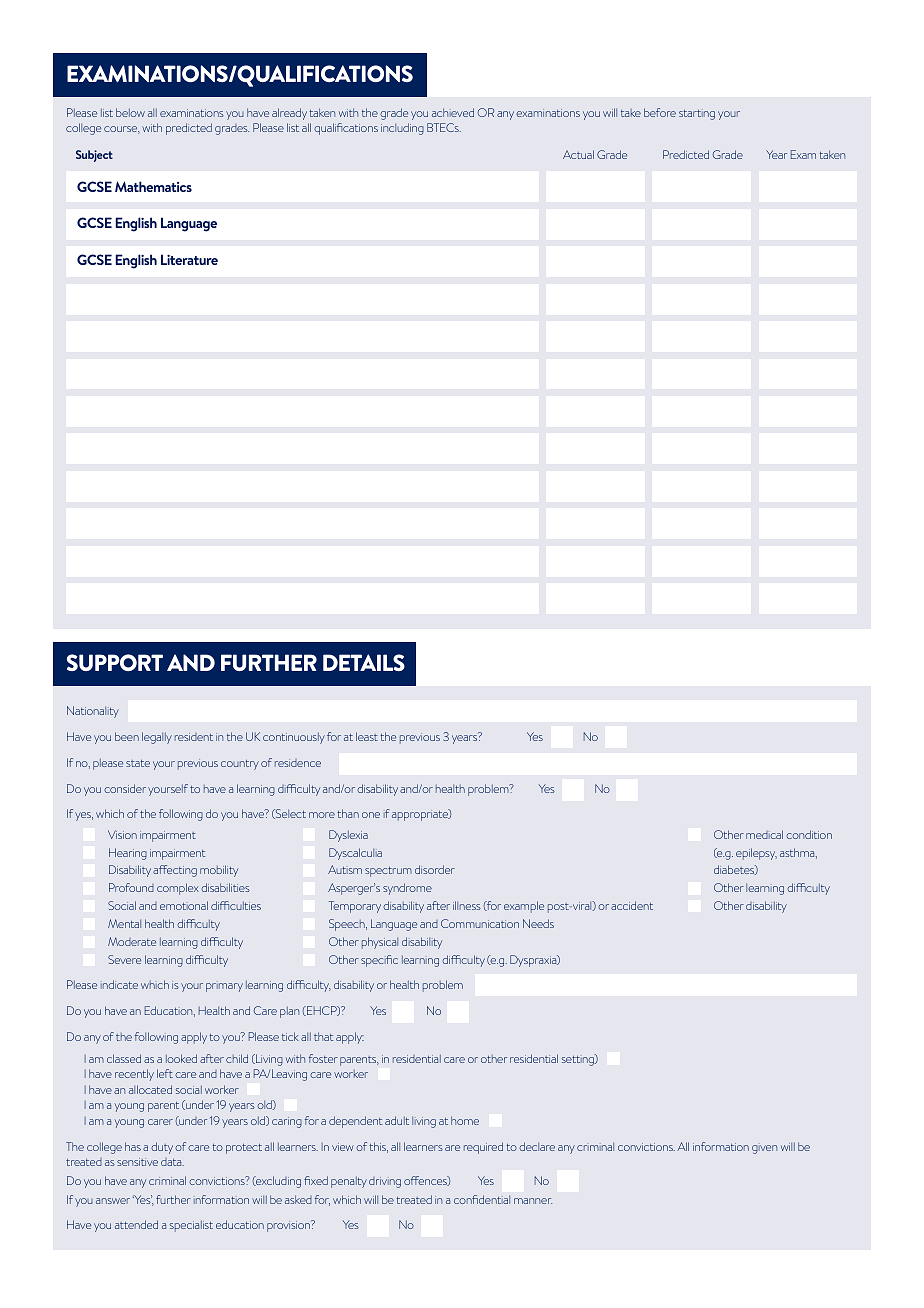 This page has height=1308, width=924. I want to click on data, so click(172, 1162).
